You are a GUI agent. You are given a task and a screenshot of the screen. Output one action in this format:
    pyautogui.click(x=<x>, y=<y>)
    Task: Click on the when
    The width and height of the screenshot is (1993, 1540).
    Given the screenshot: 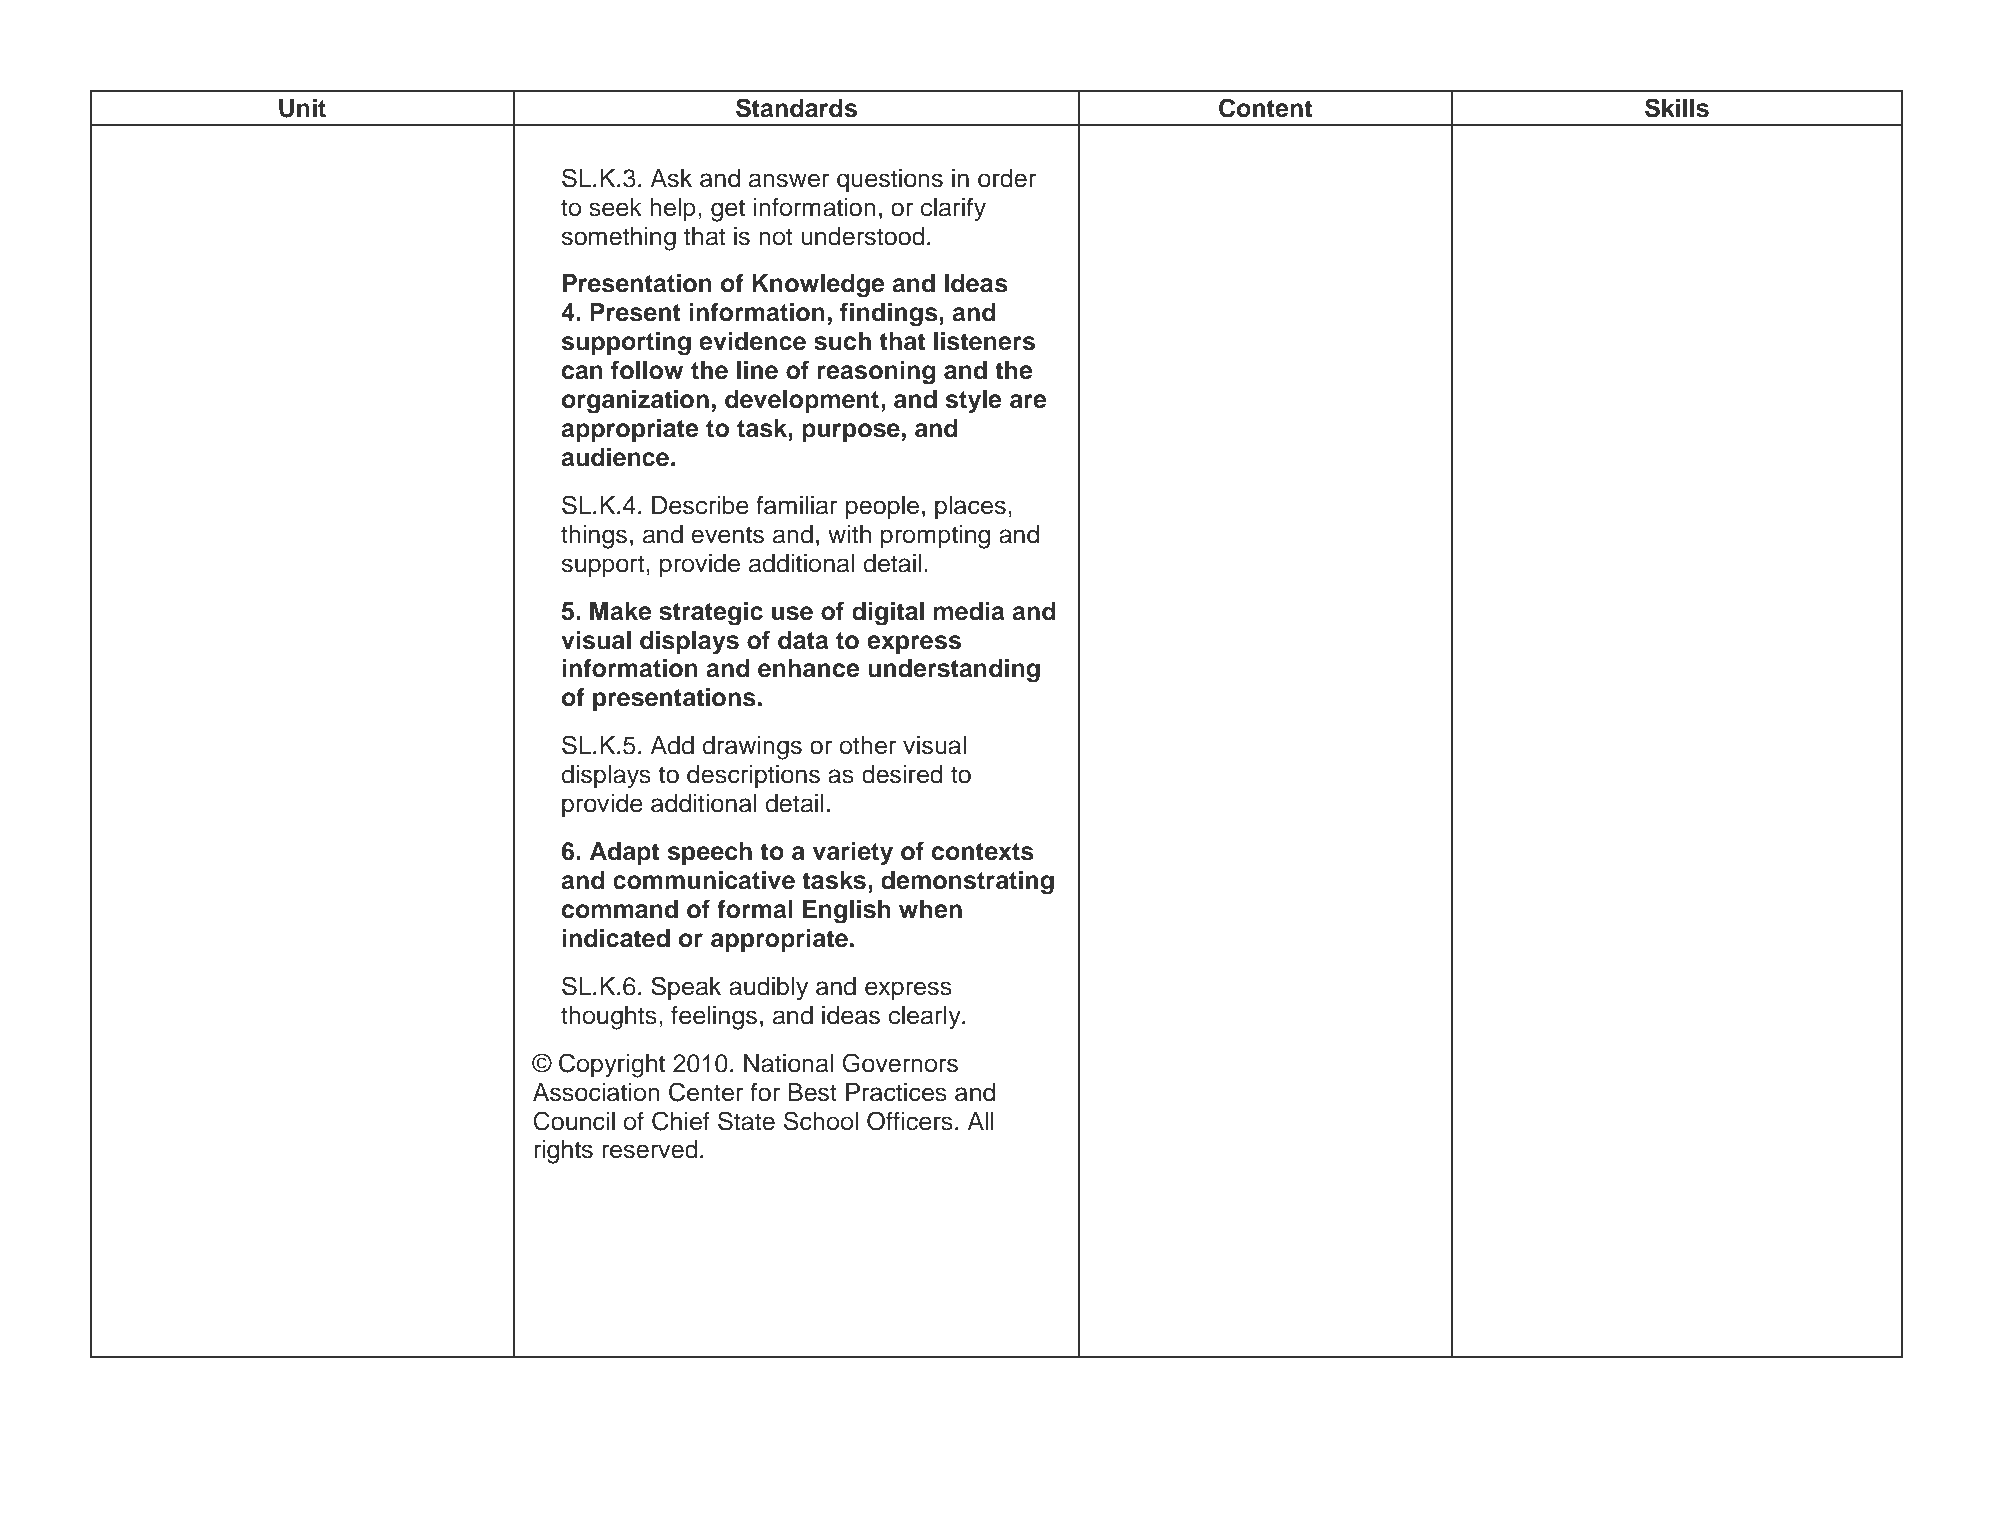 What is the action you would take?
    pyautogui.click(x=930, y=909)
